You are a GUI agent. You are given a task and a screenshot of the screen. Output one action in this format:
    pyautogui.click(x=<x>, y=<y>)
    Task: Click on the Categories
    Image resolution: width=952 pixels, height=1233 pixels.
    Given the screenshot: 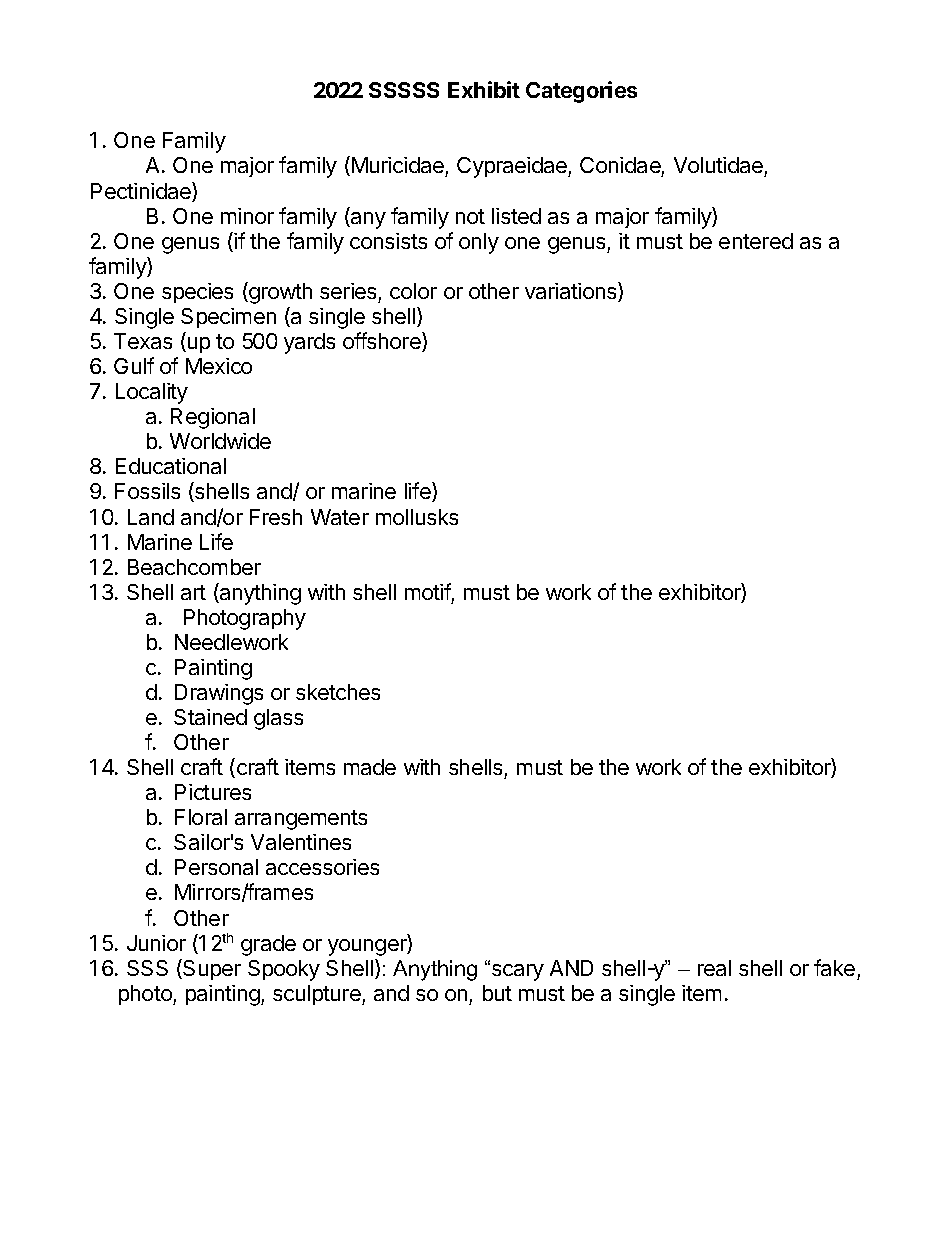 What is the action you would take?
    pyautogui.click(x=581, y=92)
